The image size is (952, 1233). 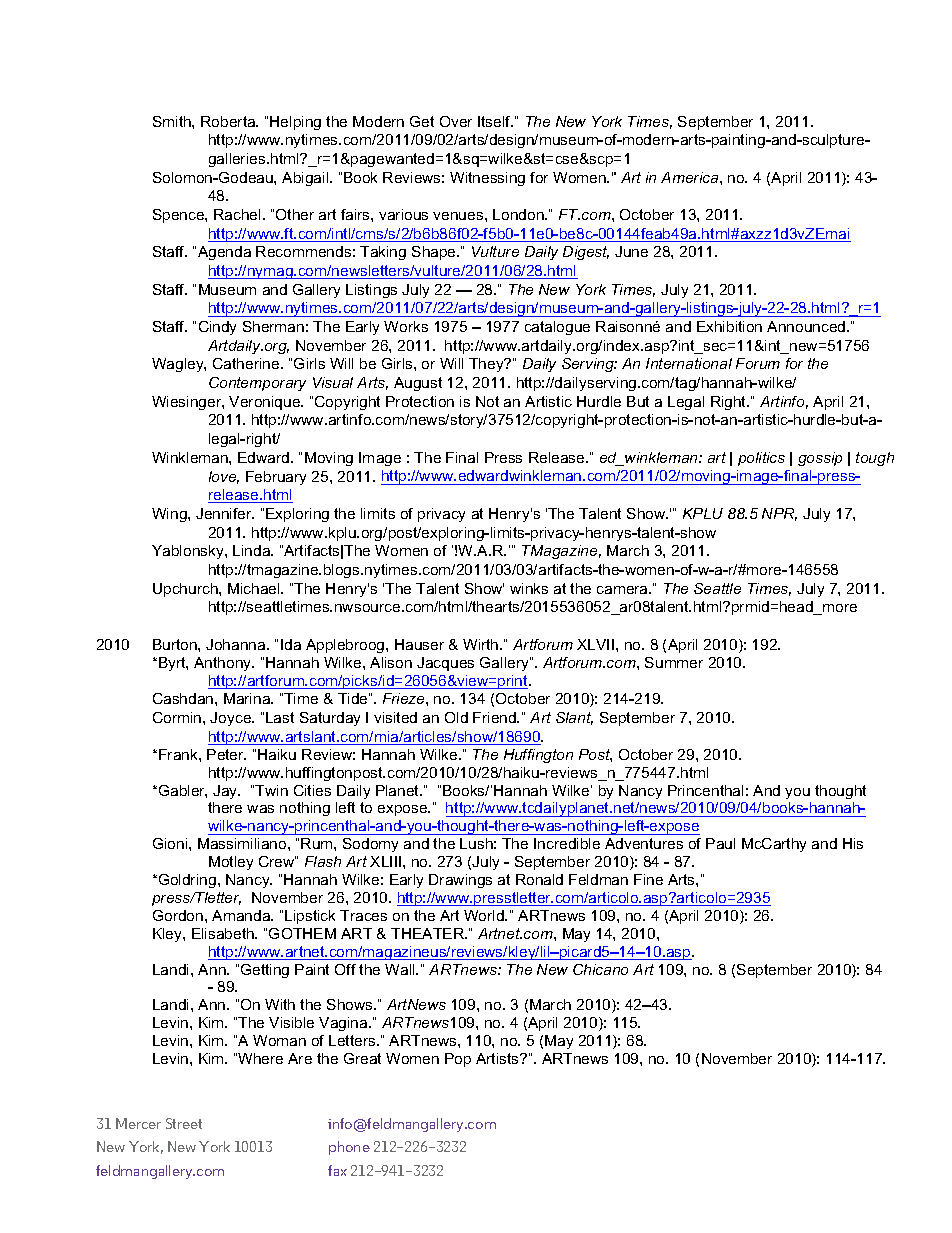 I want to click on Witnessing, so click(x=487, y=179).
